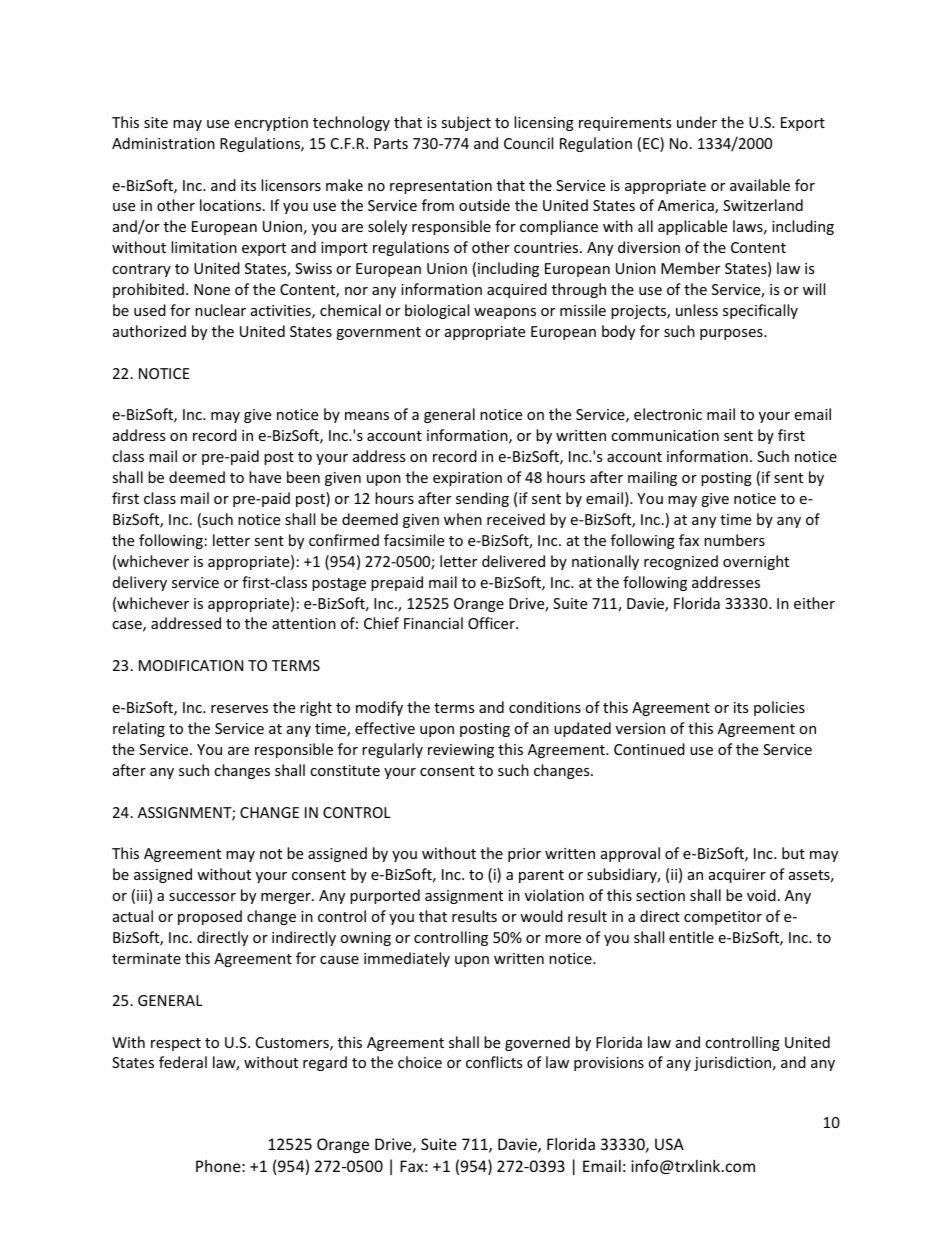 This document has width=952, height=1233. What do you see at coordinates (669, 1144) in the document?
I see `USA` at bounding box center [669, 1144].
